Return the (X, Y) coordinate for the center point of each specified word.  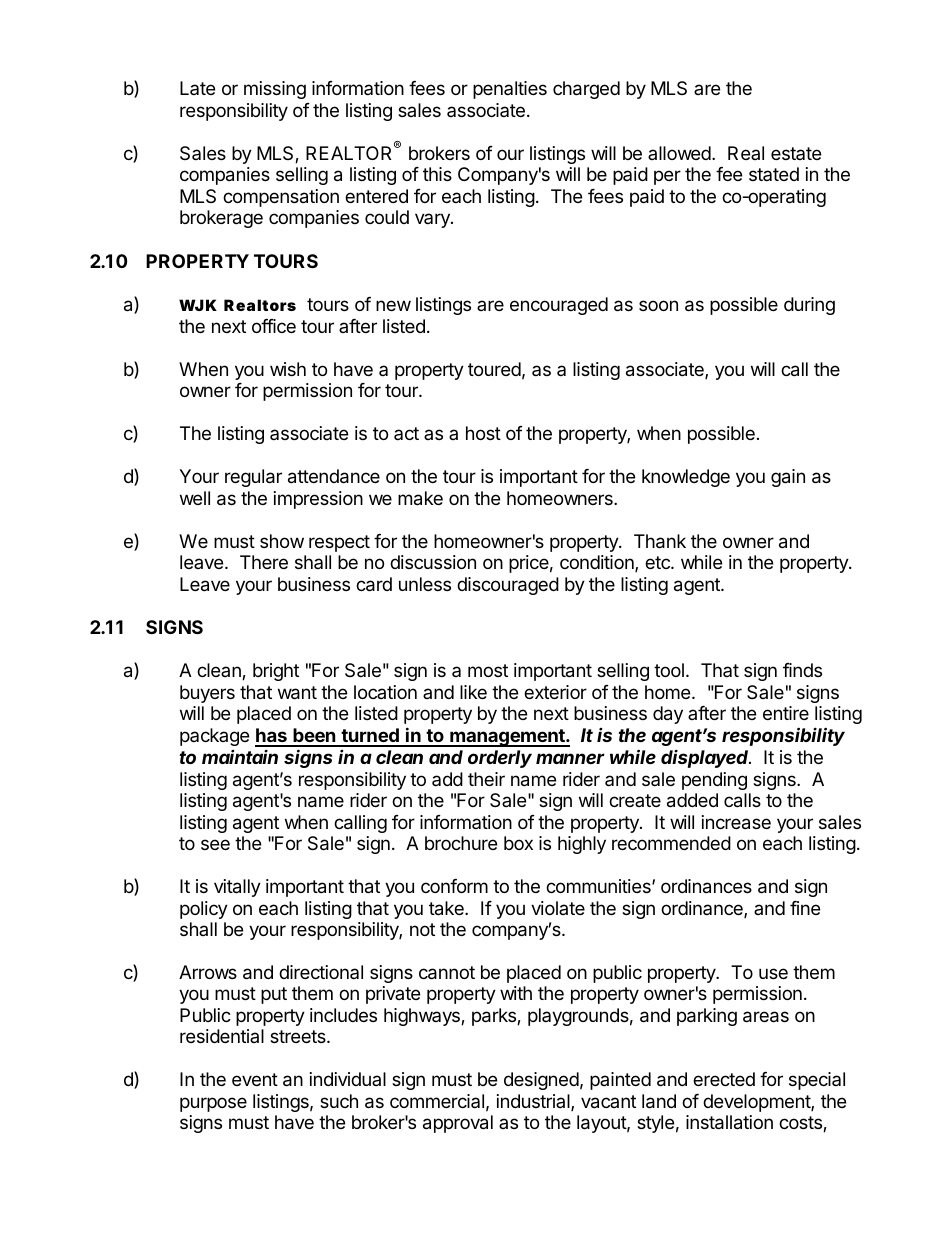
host (483, 433)
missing (275, 90)
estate (796, 153)
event (255, 1079)
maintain (240, 756)
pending (714, 781)
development (757, 1103)
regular (253, 478)
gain (788, 478)
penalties (510, 90)
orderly (500, 759)
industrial (534, 1102)
